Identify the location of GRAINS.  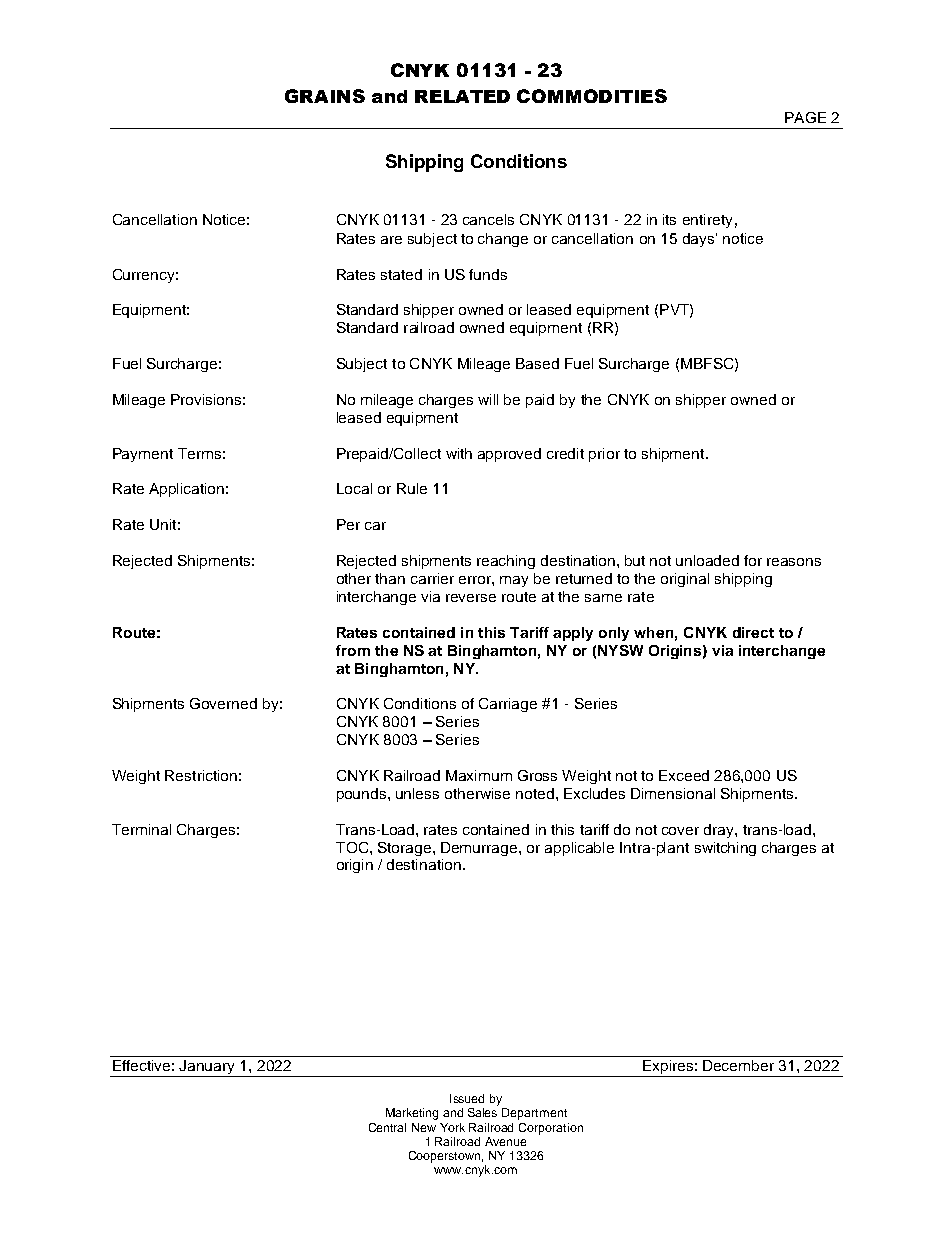
(325, 96).
